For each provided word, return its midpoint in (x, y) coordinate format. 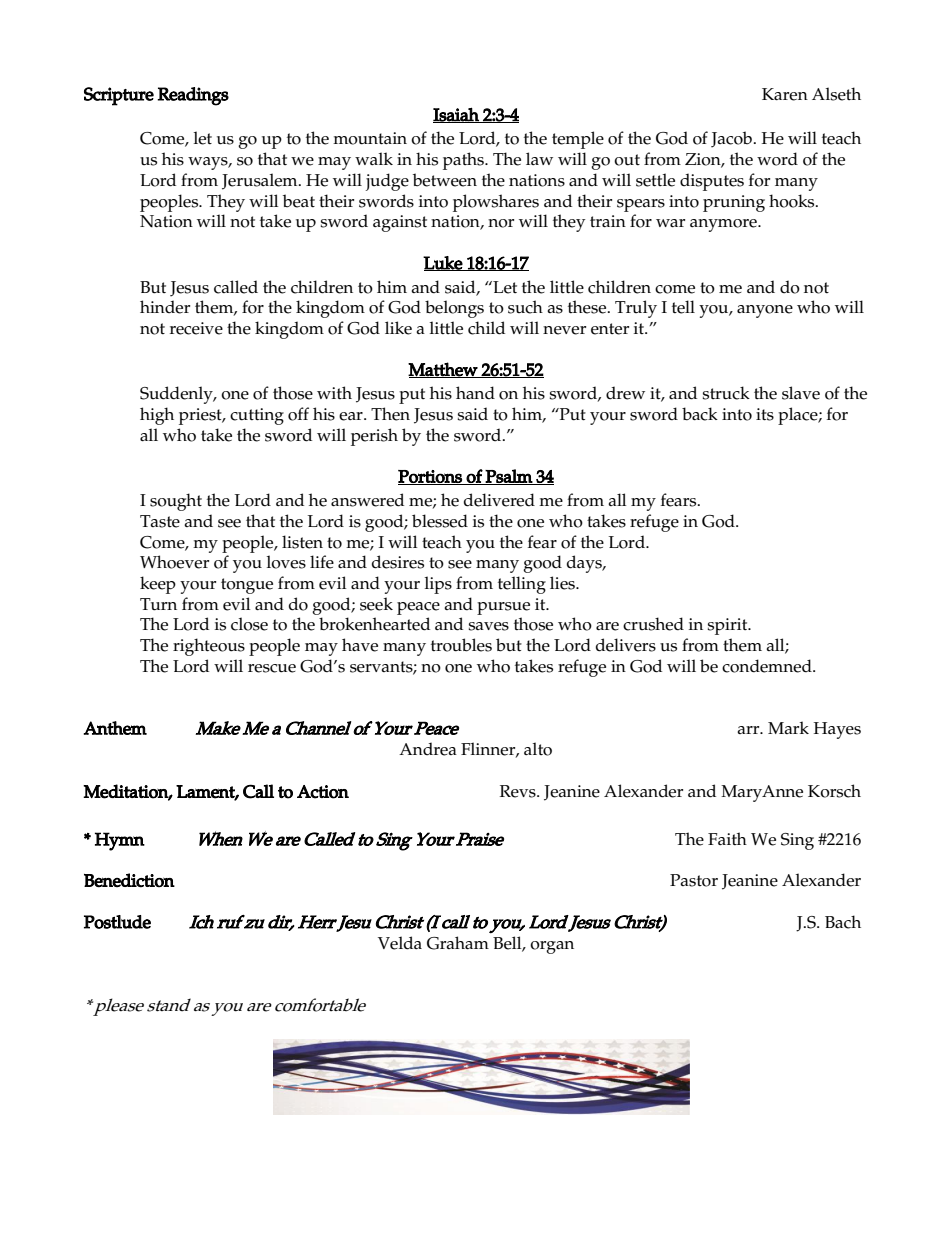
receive (196, 328)
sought (176, 502)
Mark (788, 727)
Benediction (129, 880)
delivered (499, 500)
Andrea (428, 749)
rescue (272, 668)
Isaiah (457, 115)
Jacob (731, 139)
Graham (458, 943)
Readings (193, 96)
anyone (765, 311)
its (765, 414)
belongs (454, 309)
